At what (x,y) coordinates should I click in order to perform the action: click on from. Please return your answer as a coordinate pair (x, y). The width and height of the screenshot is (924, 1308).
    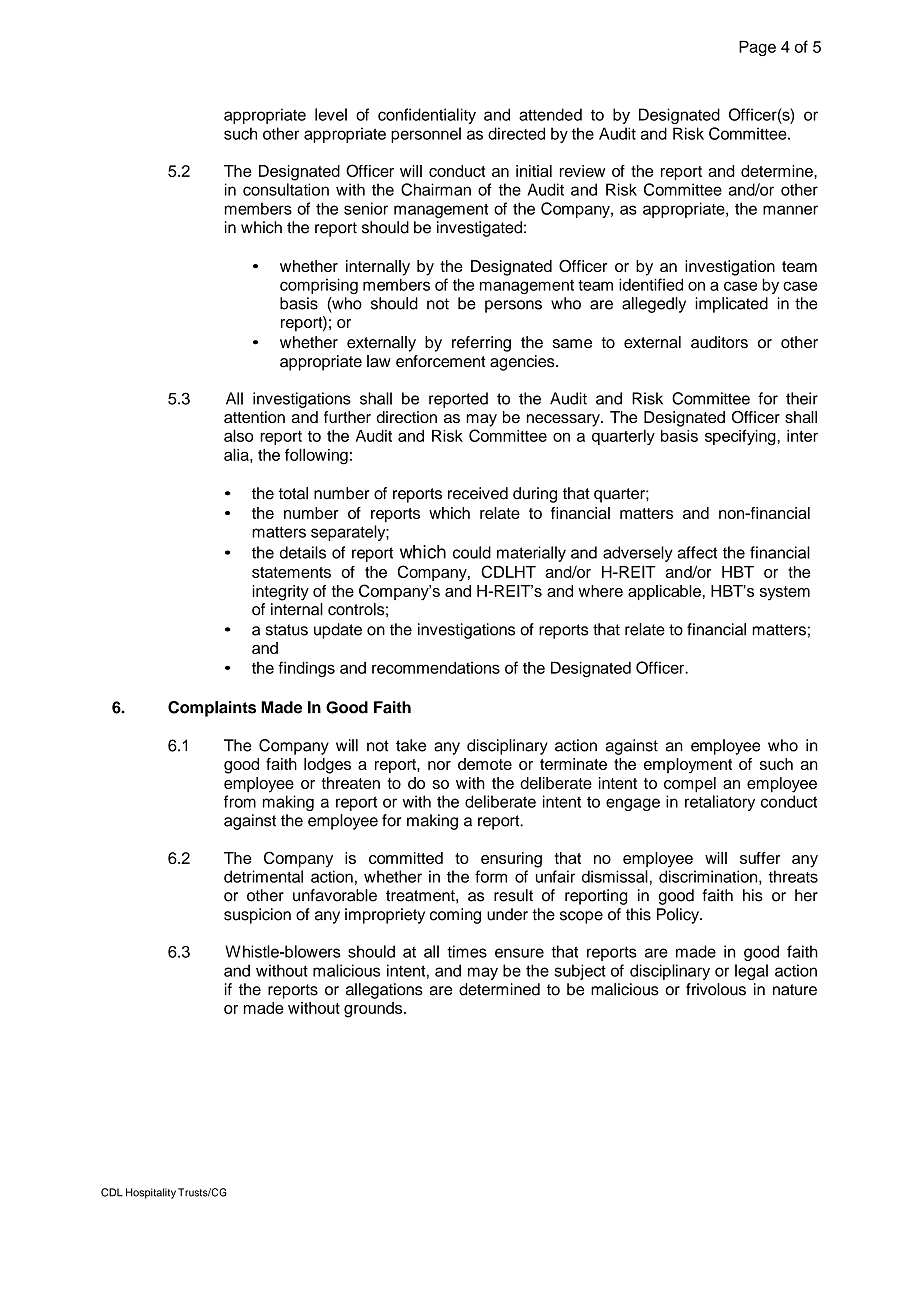
    Looking at the image, I should click on (240, 801).
